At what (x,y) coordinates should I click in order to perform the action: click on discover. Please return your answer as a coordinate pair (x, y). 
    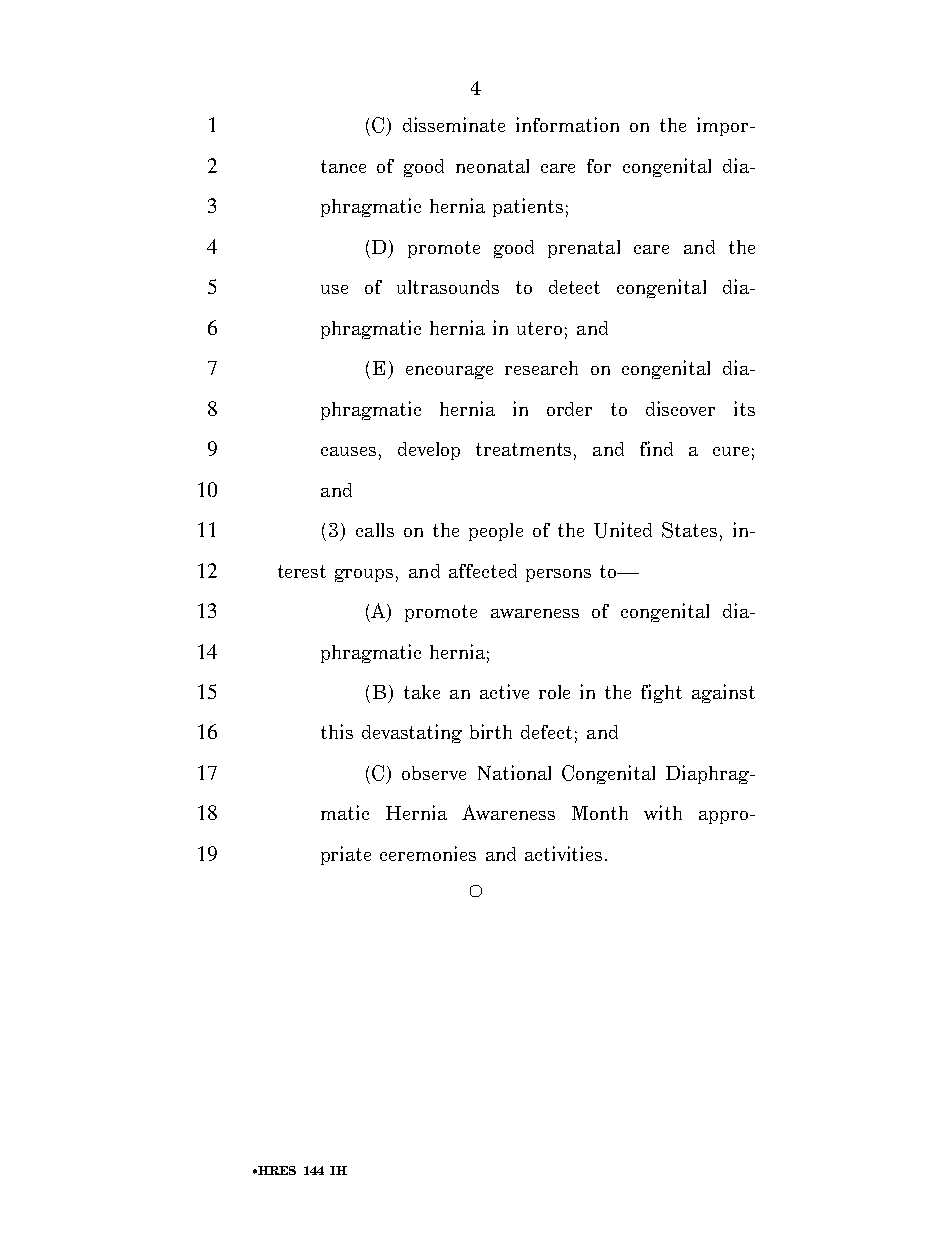
    Looking at the image, I should click on (680, 408).
